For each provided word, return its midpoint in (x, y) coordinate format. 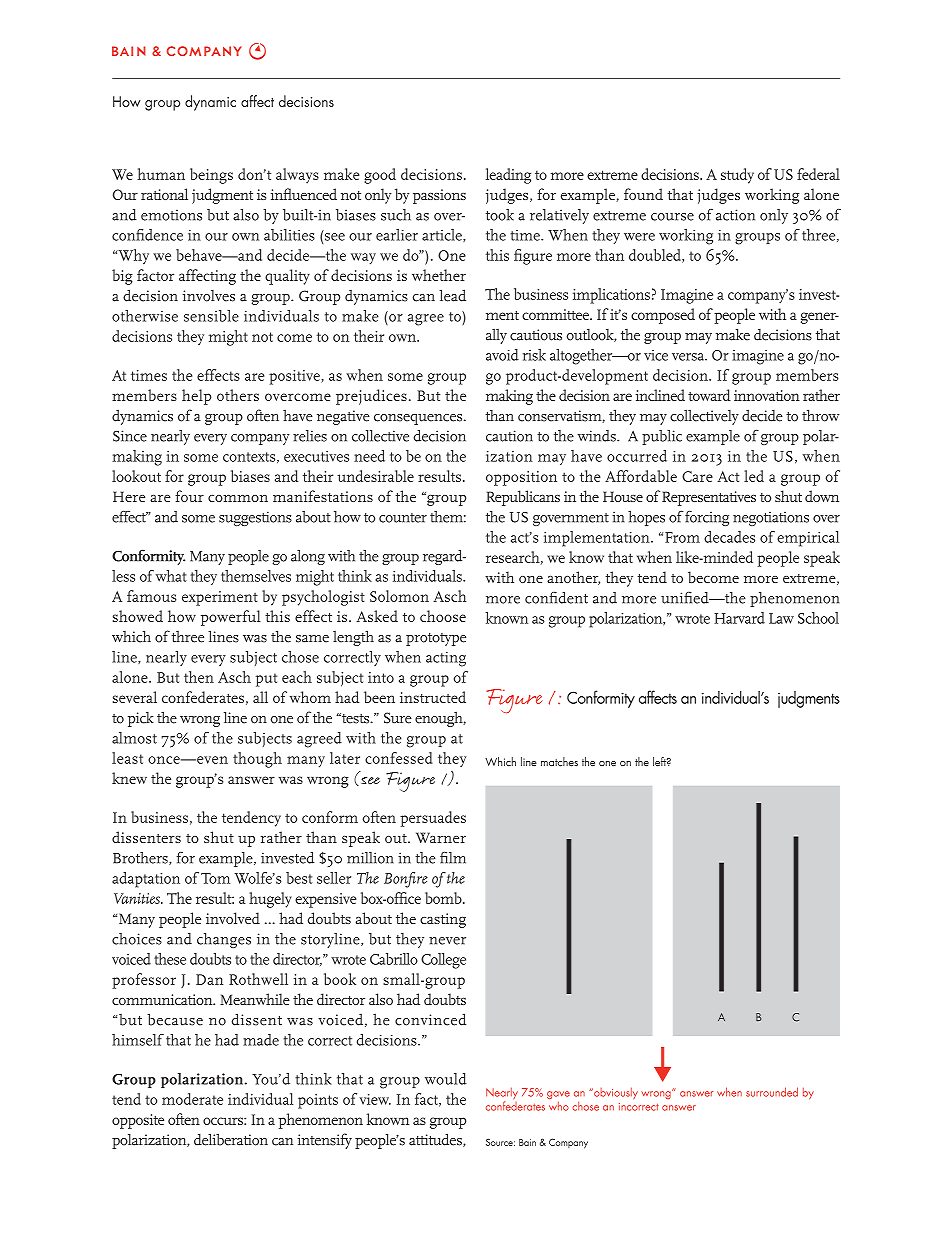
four (189, 496)
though (257, 760)
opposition (521, 478)
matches (559, 762)
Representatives (709, 498)
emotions (171, 215)
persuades (433, 819)
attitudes (436, 1140)
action (735, 215)
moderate (192, 1099)
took (500, 215)
